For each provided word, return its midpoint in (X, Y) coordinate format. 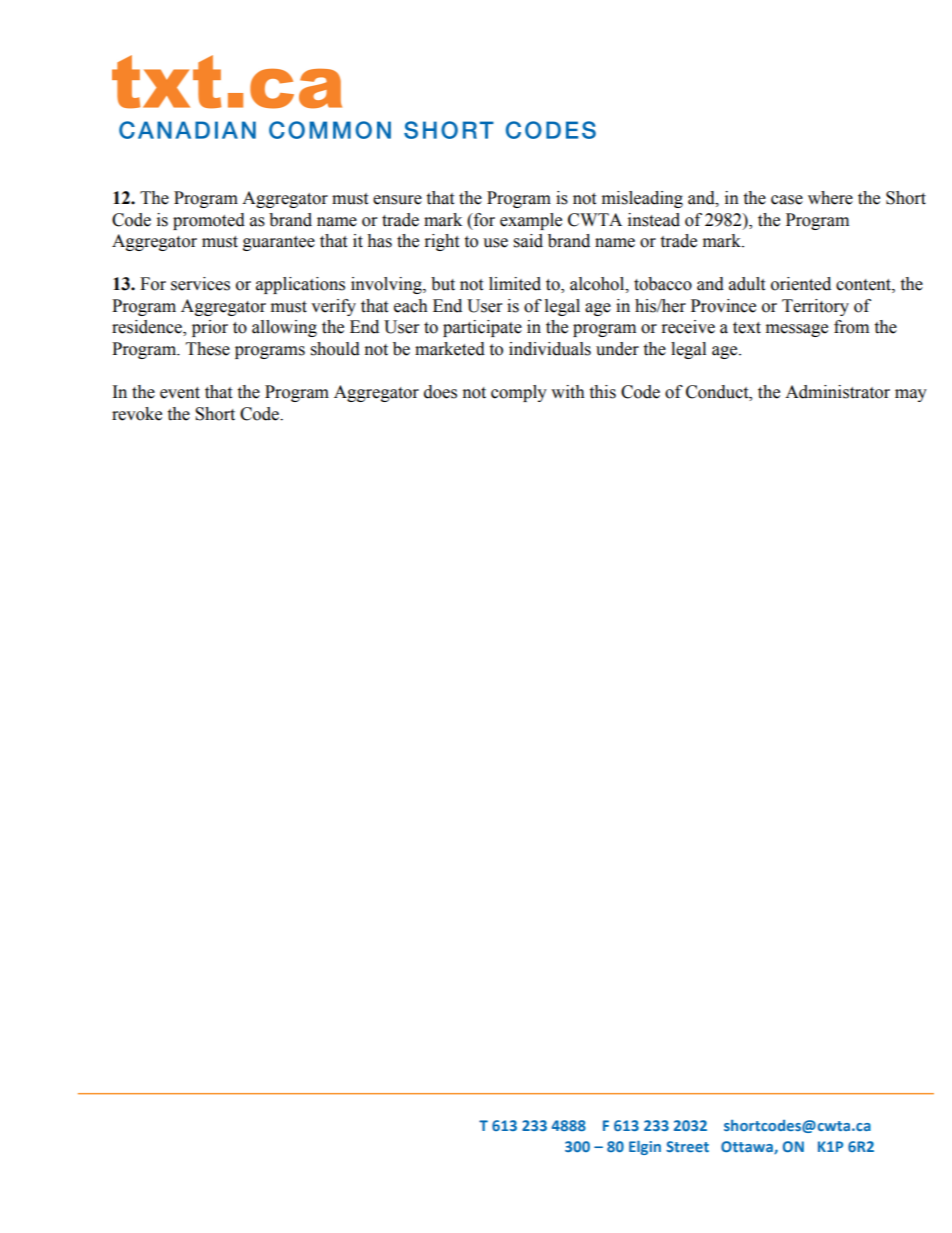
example (531, 221)
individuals (550, 349)
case (787, 200)
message (797, 330)
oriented (801, 284)
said (528, 241)
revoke (137, 414)
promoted (209, 221)
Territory (815, 307)
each (411, 306)
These (208, 349)
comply (519, 393)
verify (333, 307)
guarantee (279, 243)
